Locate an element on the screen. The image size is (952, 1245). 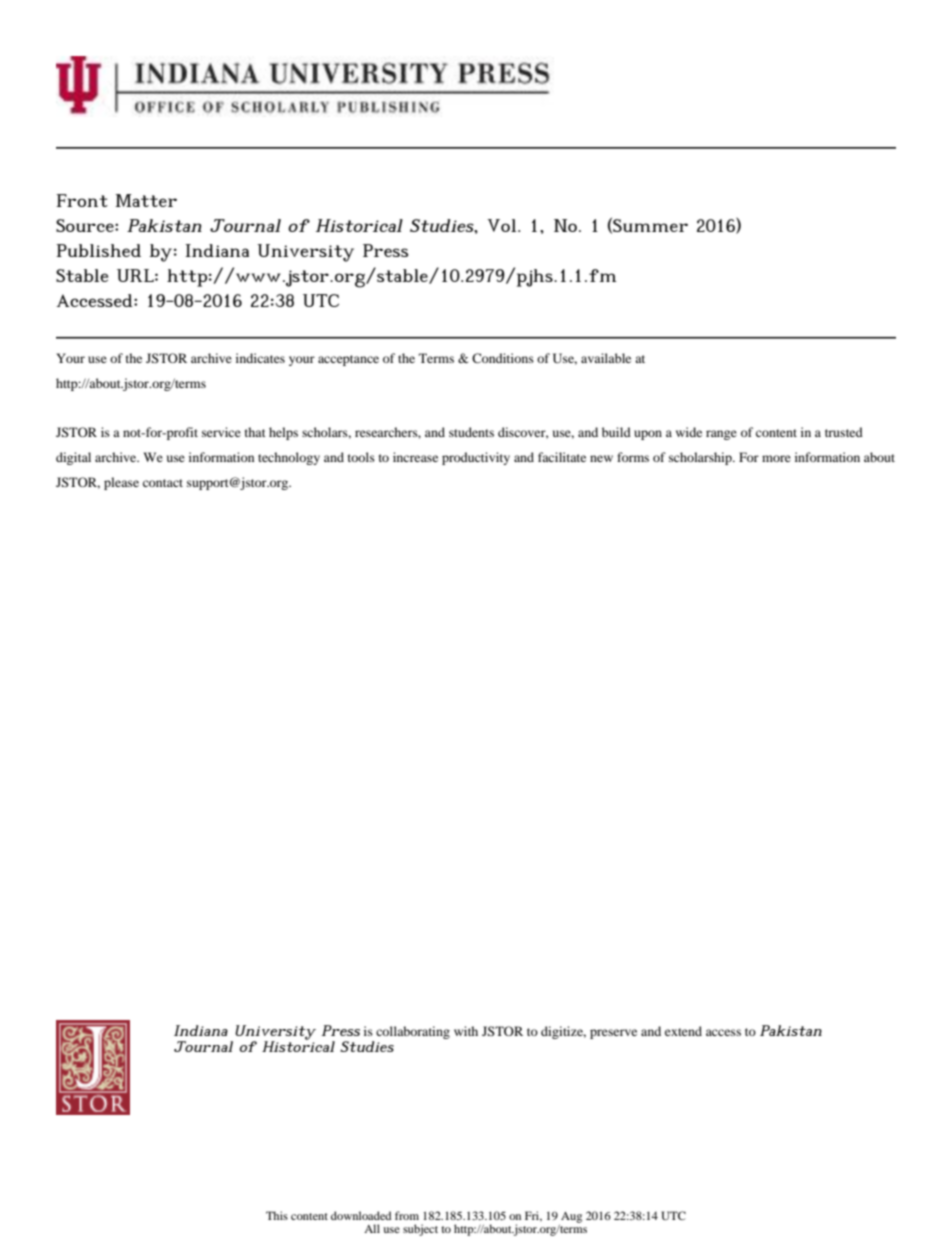
Matter is located at coordinates (146, 200).
